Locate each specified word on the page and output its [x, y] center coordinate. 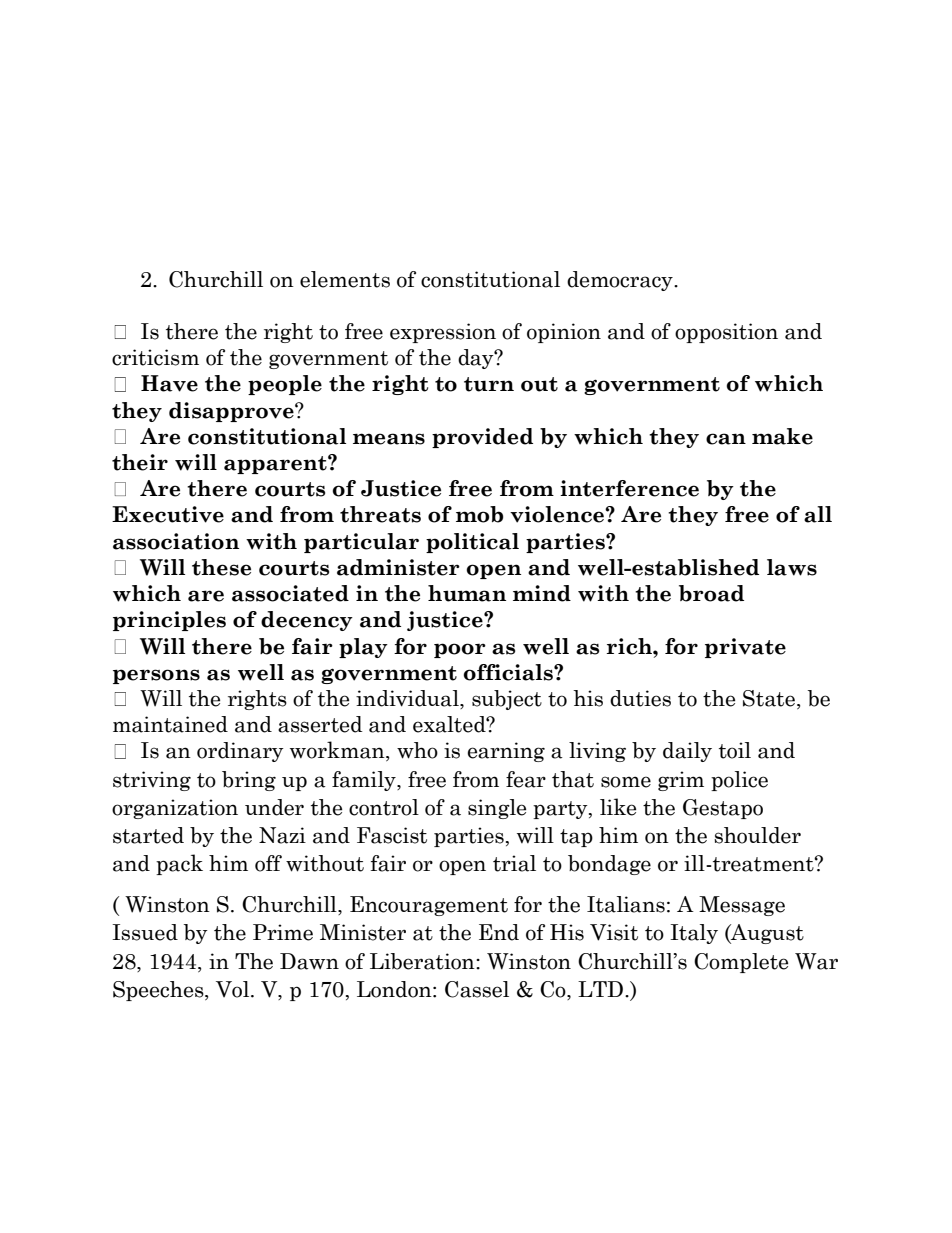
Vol [234, 989]
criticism [155, 357]
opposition [726, 333]
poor [460, 650]
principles [169, 621]
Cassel [477, 989]
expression [443, 333]
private [745, 648]
